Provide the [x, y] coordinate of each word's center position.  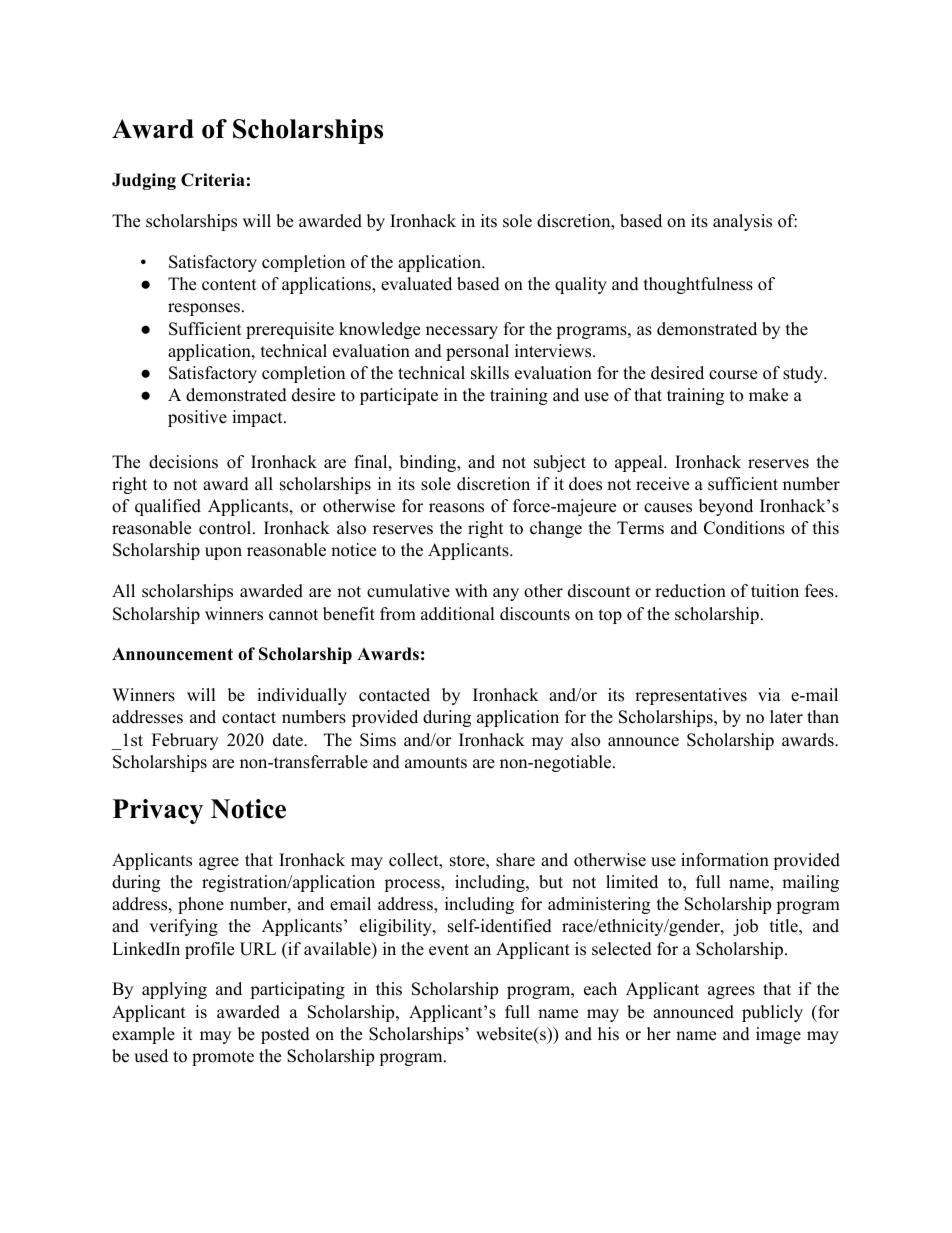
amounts [436, 763]
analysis [742, 222]
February [185, 741]
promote [223, 1058]
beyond [726, 507]
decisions [183, 462]
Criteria [213, 180]
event [449, 950]
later [786, 717]
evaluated [416, 284]
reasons [456, 508]
